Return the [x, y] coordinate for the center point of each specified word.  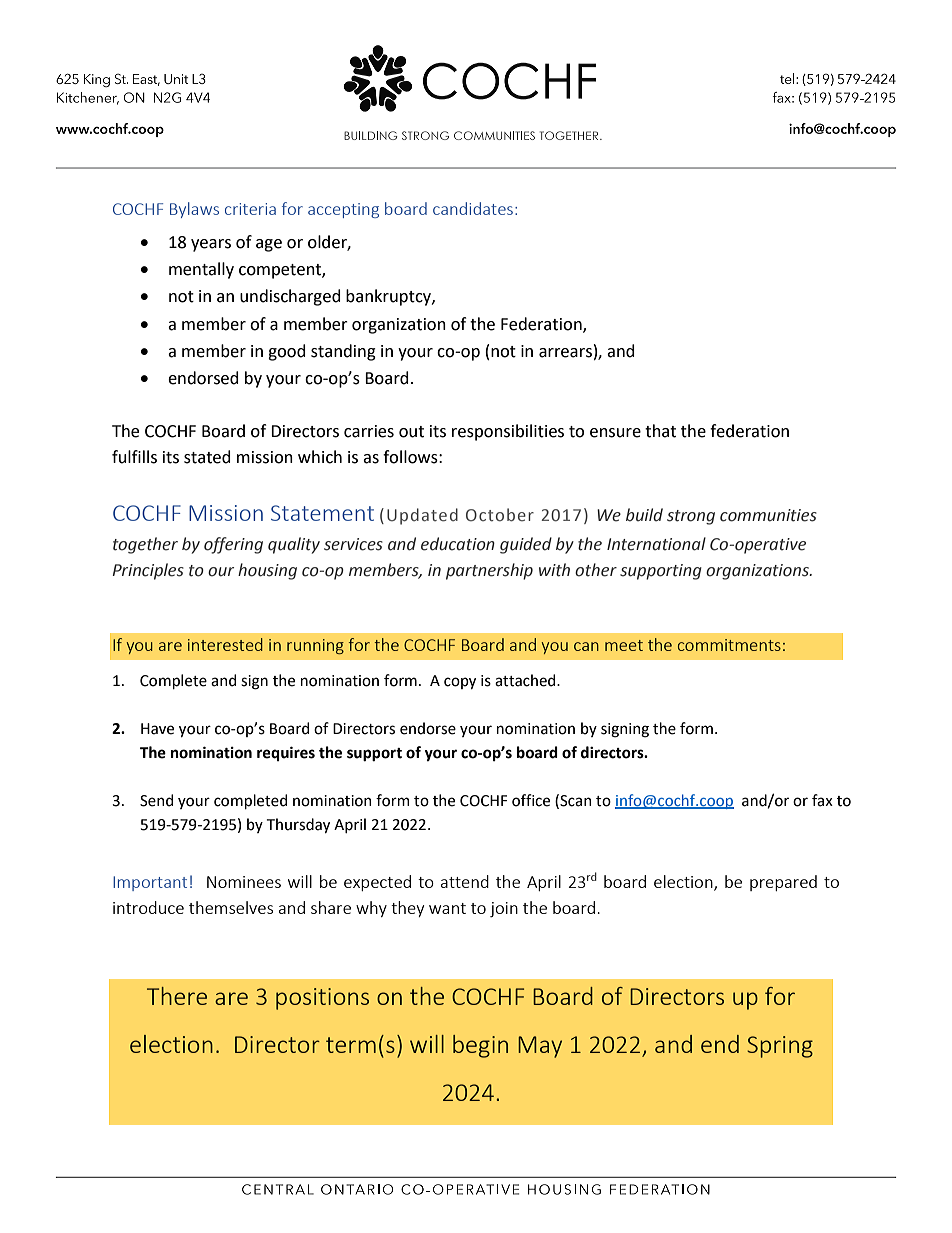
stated [207, 457]
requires [286, 753]
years [211, 245]
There [177, 996]
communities [768, 515]
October [500, 515]
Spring [780, 1047]
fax [822, 800]
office [531, 800]
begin [480, 1046]
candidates [473, 208]
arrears [565, 353]
